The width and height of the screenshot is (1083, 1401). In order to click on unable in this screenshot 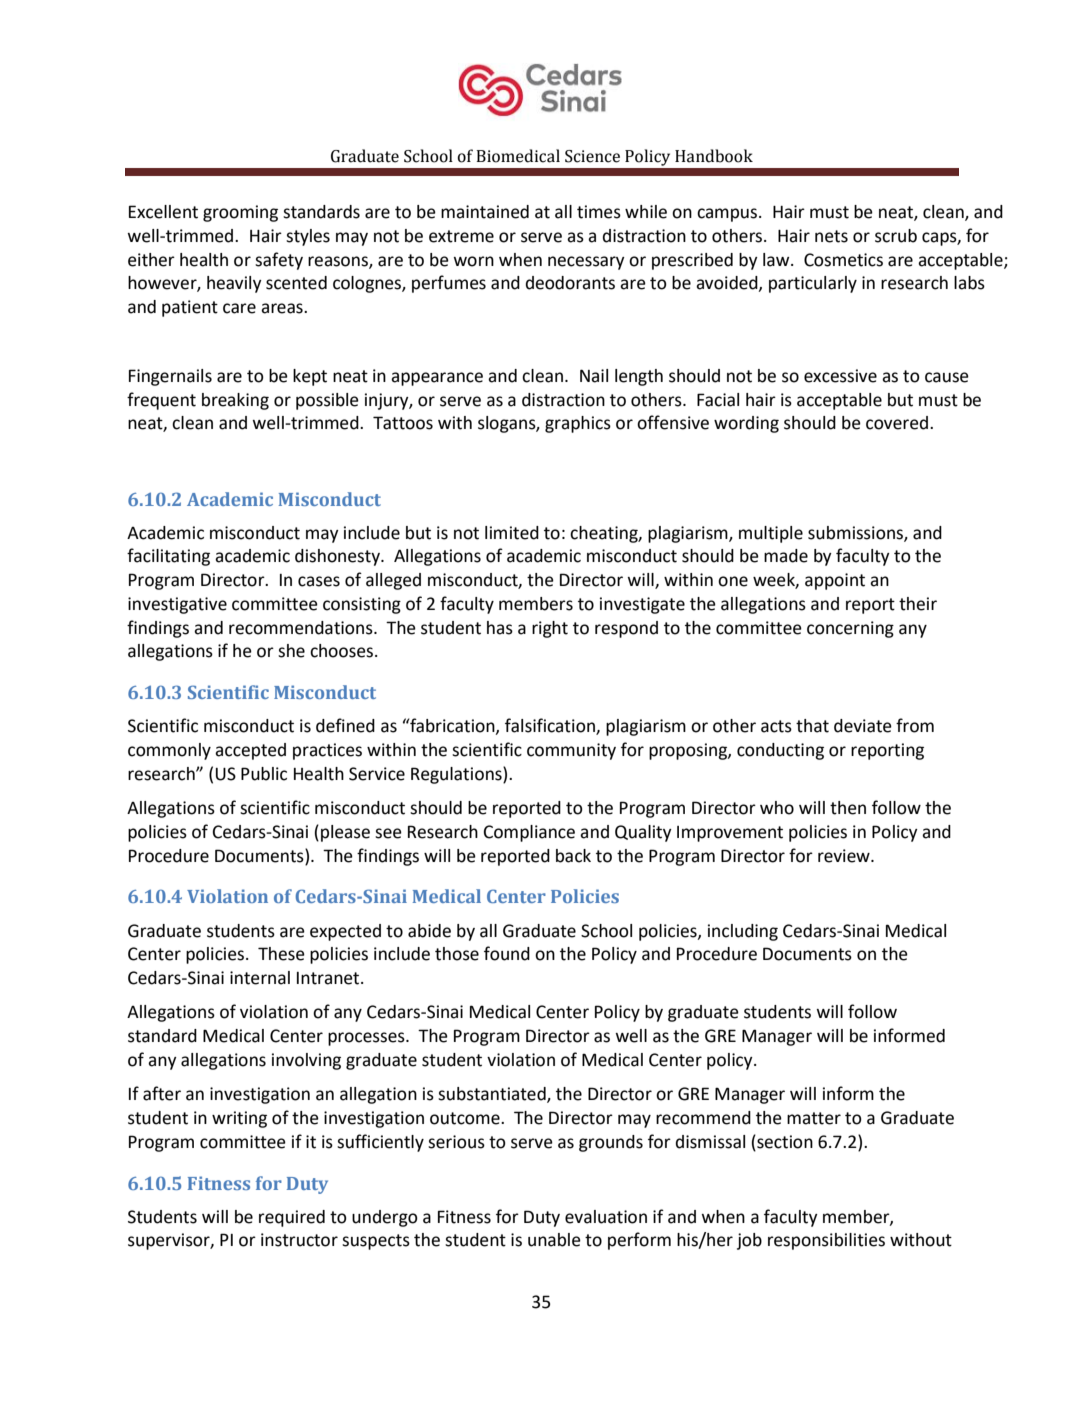, I will do `click(554, 1240)`.
